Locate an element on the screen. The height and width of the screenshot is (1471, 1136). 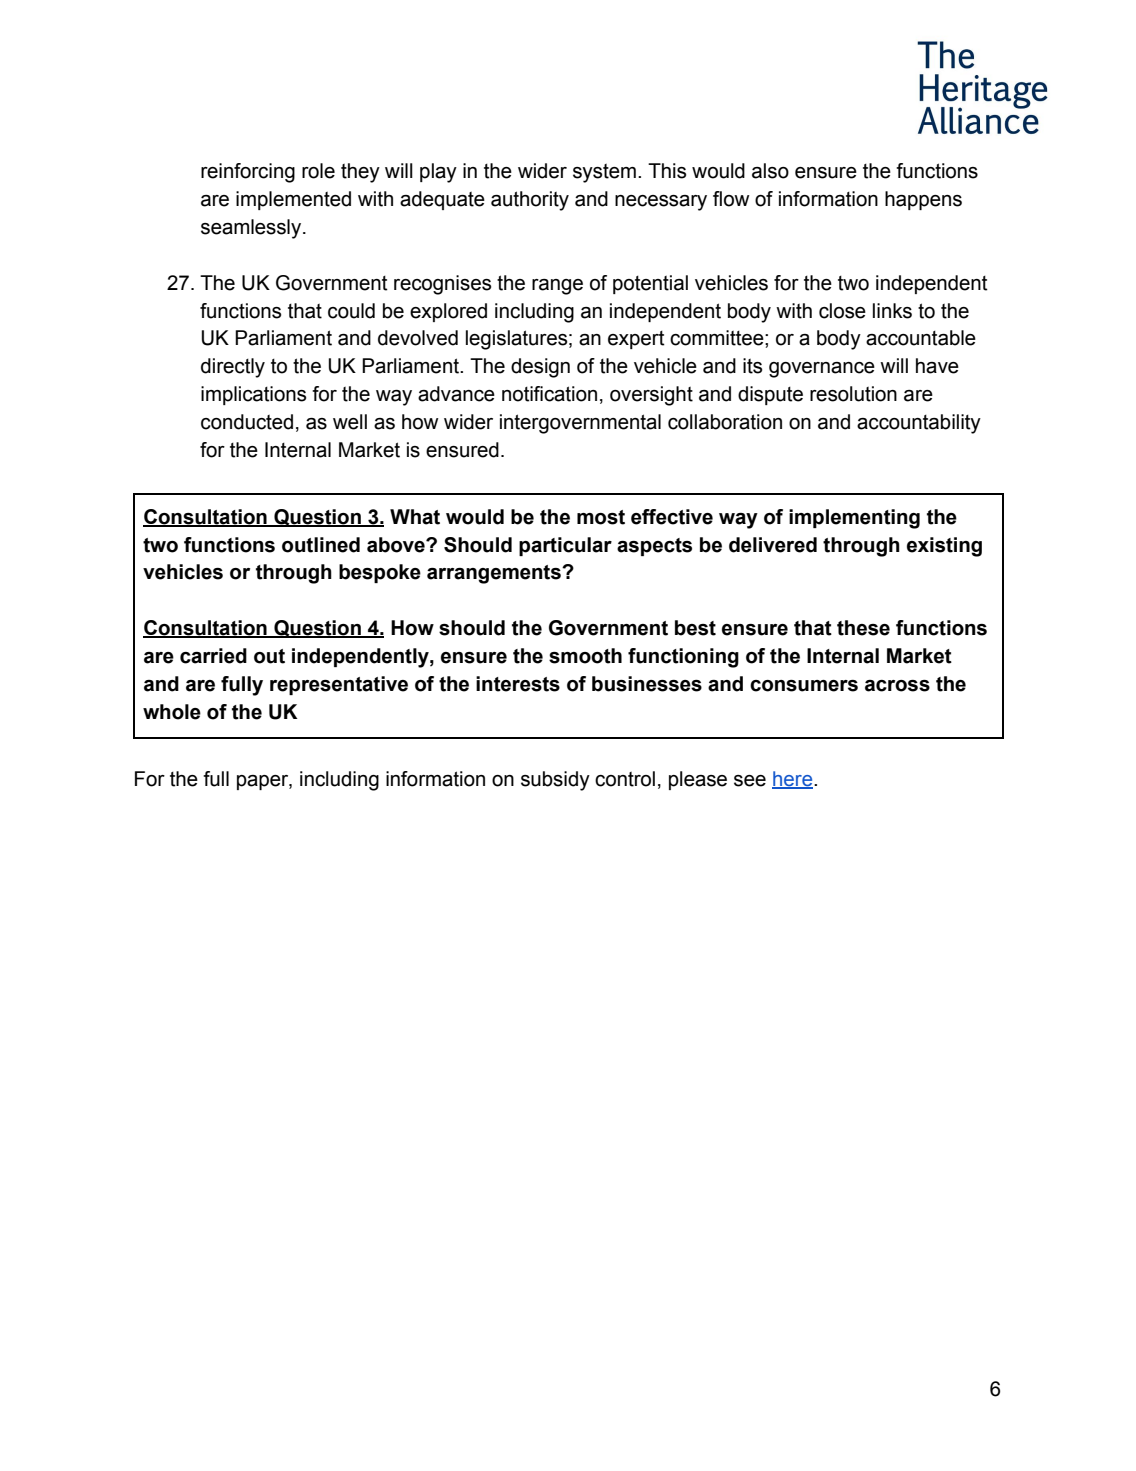
outlined is located at coordinates (321, 545).
